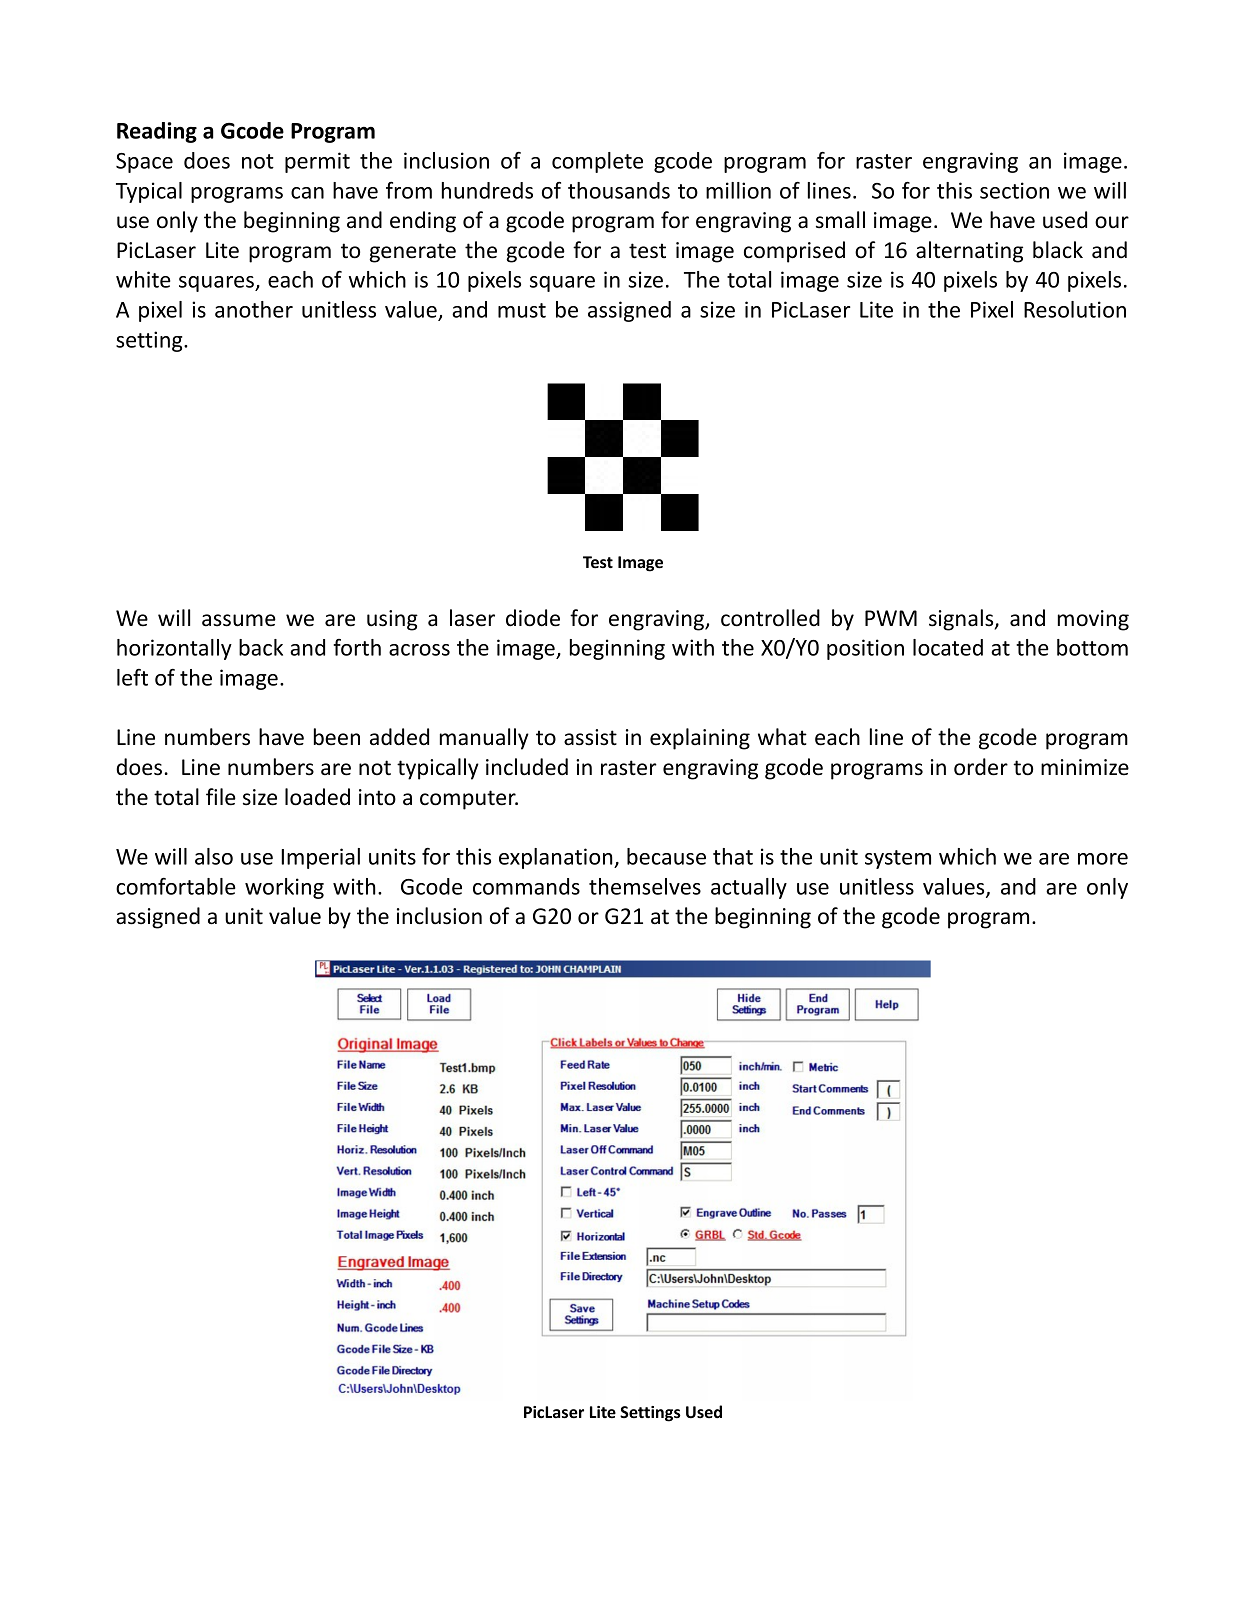 This screenshot has height=1613, width=1246. I want to click on section, so click(1014, 190).
